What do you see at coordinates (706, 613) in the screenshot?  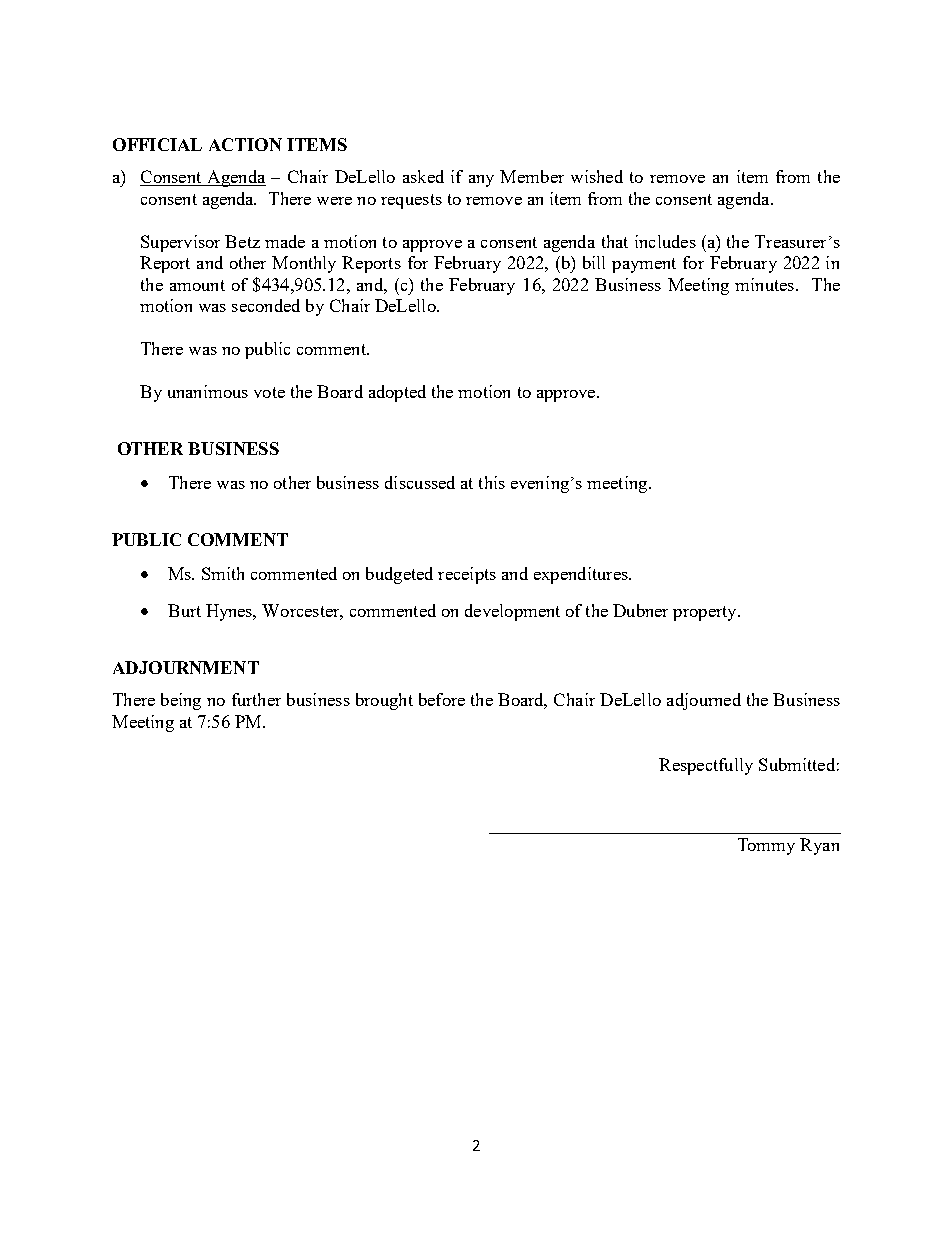 I see `property` at bounding box center [706, 613].
